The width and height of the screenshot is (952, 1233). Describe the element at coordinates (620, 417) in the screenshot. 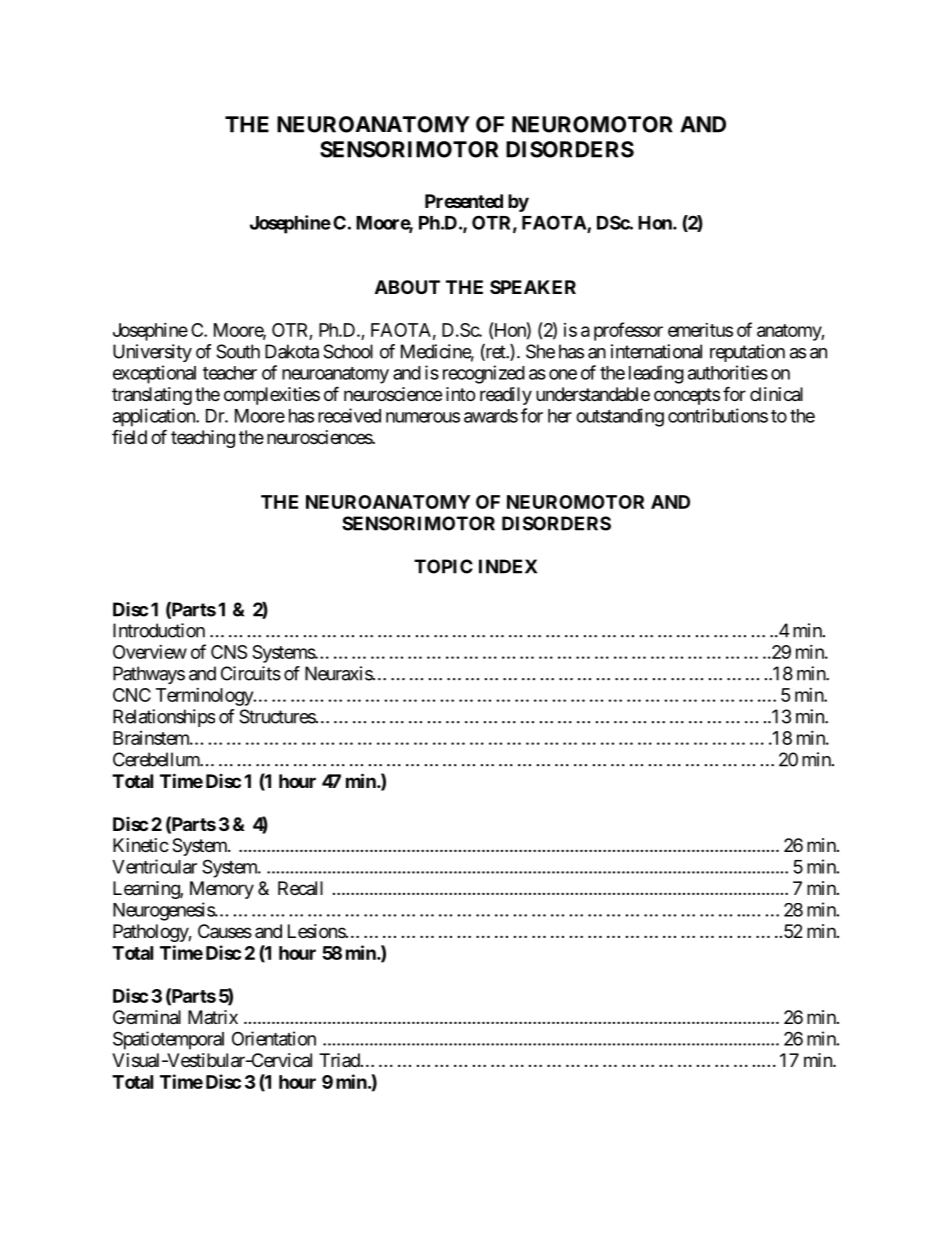

I see `outstanding` at that location.
